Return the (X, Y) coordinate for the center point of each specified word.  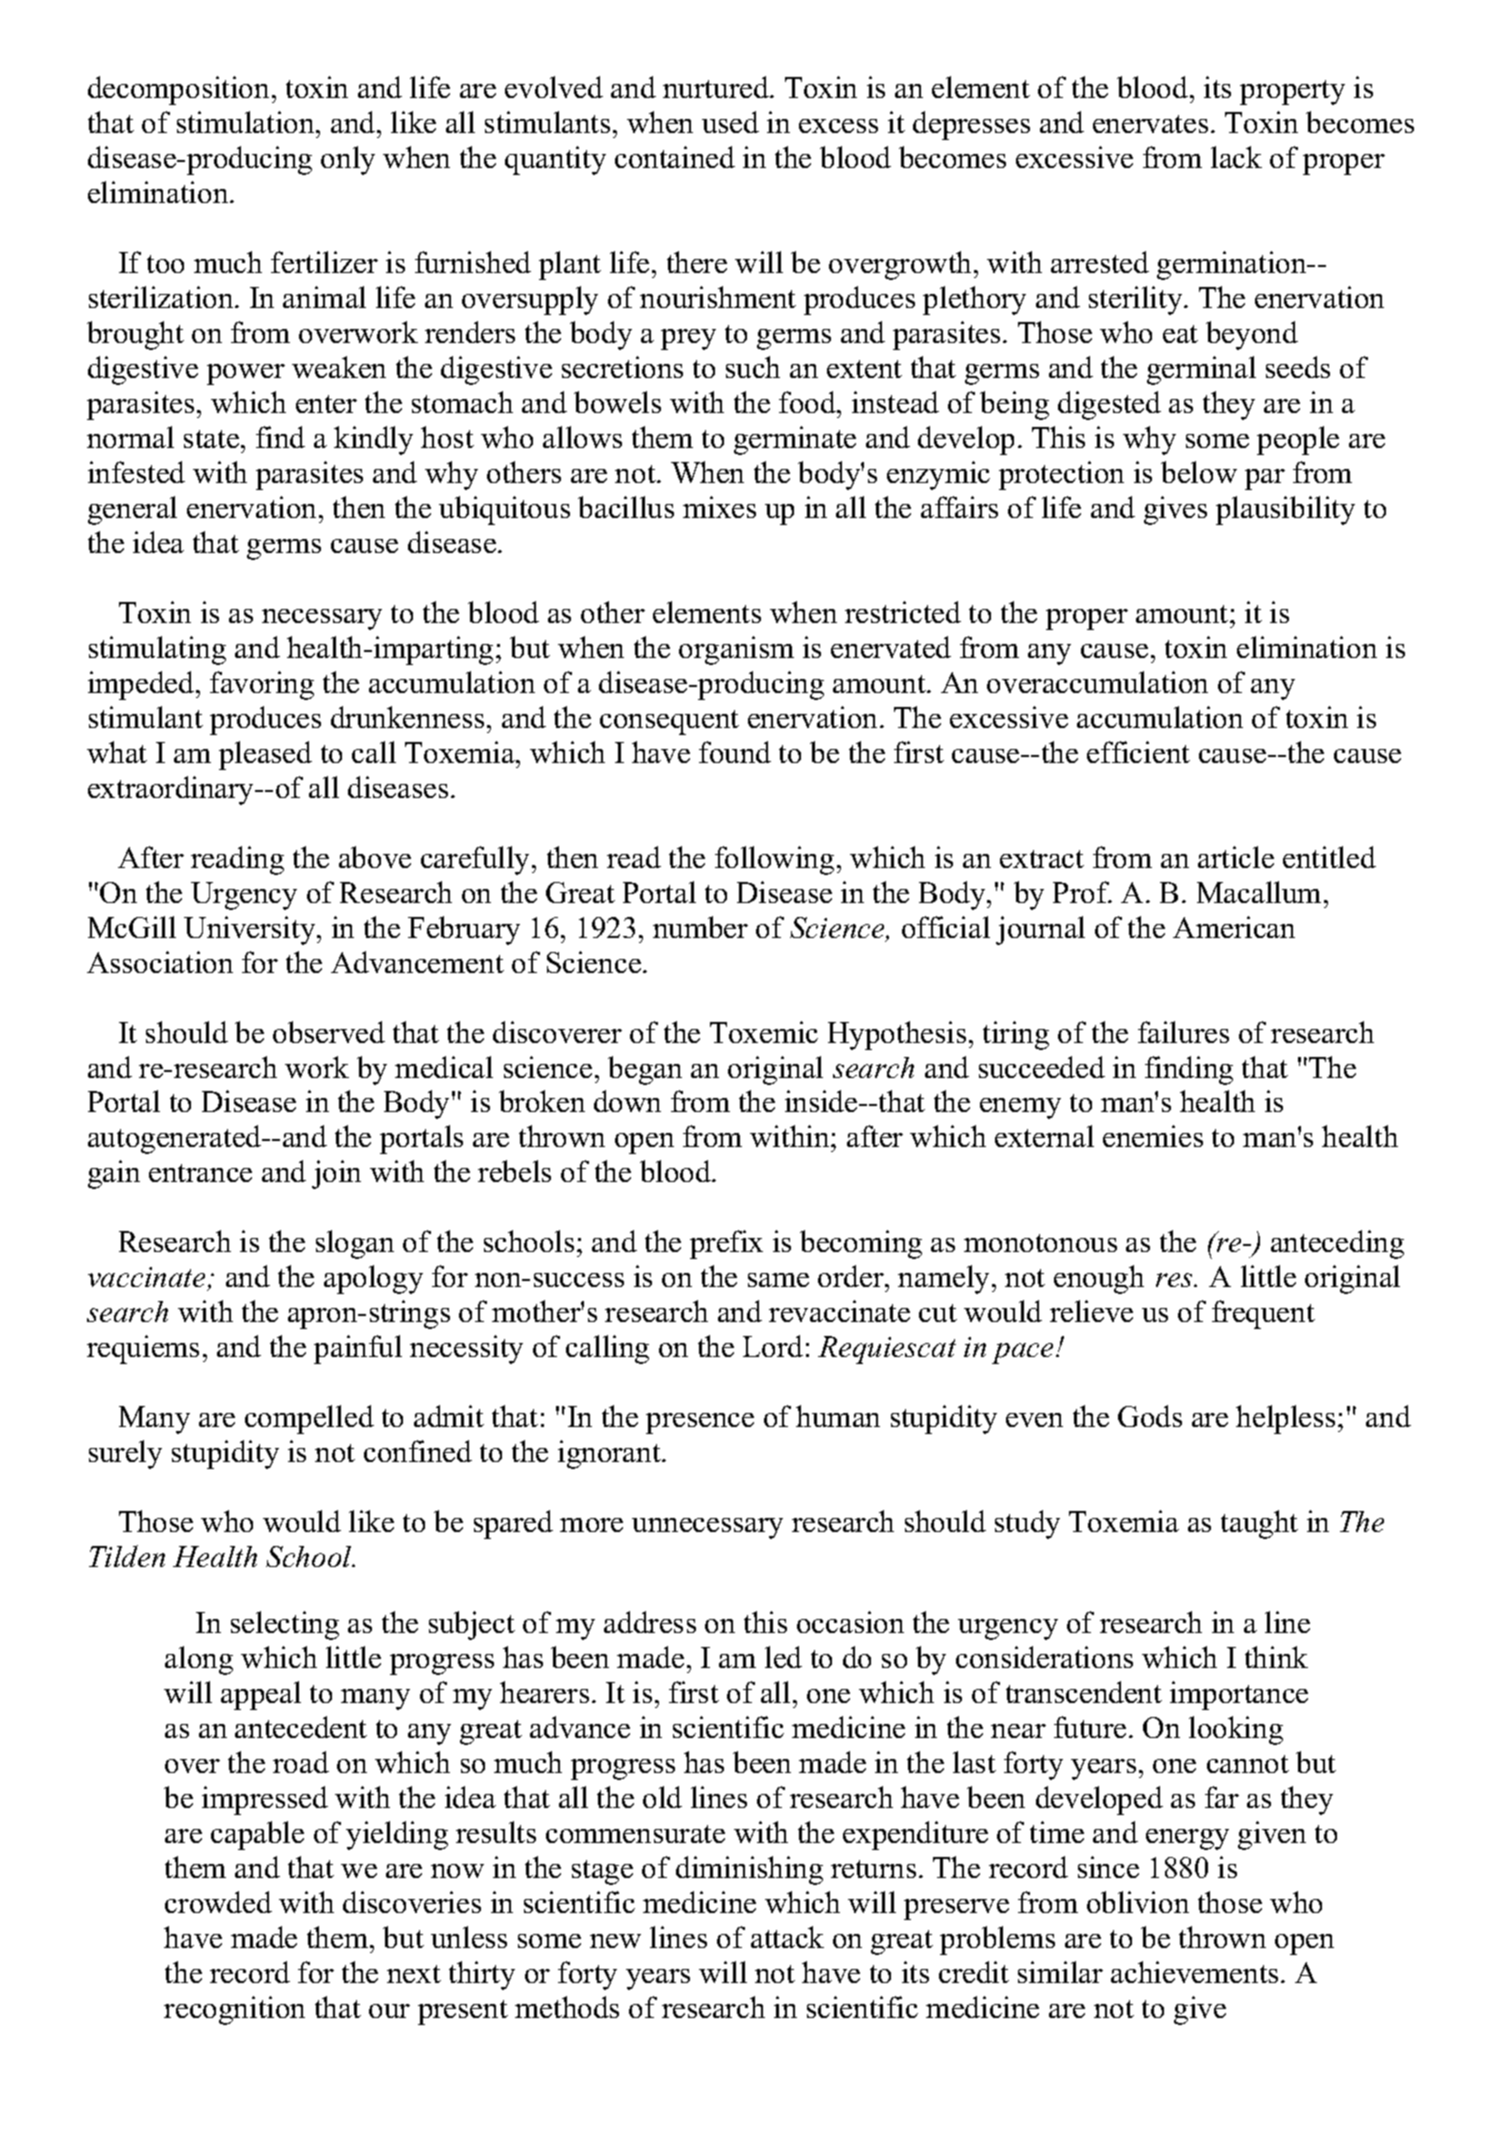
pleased (265, 755)
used (730, 122)
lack (1236, 157)
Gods (1150, 1416)
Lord (773, 1346)
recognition (234, 2010)
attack (787, 1937)
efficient (1138, 752)
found (735, 752)
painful (358, 1349)
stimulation (247, 122)
